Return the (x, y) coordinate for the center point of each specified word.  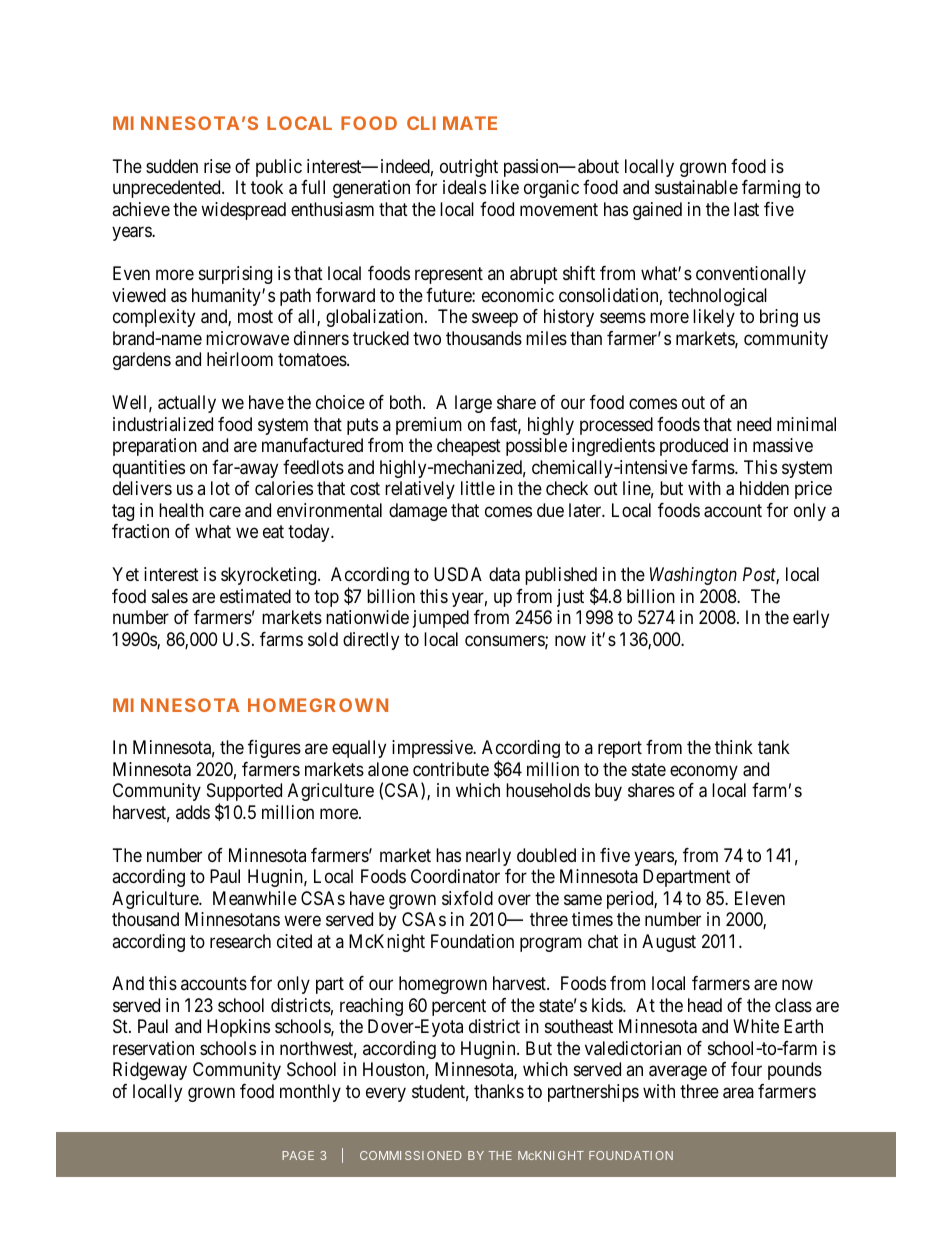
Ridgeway (150, 1071)
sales (170, 596)
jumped (441, 619)
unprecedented (168, 189)
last (746, 209)
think (734, 747)
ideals (464, 187)
